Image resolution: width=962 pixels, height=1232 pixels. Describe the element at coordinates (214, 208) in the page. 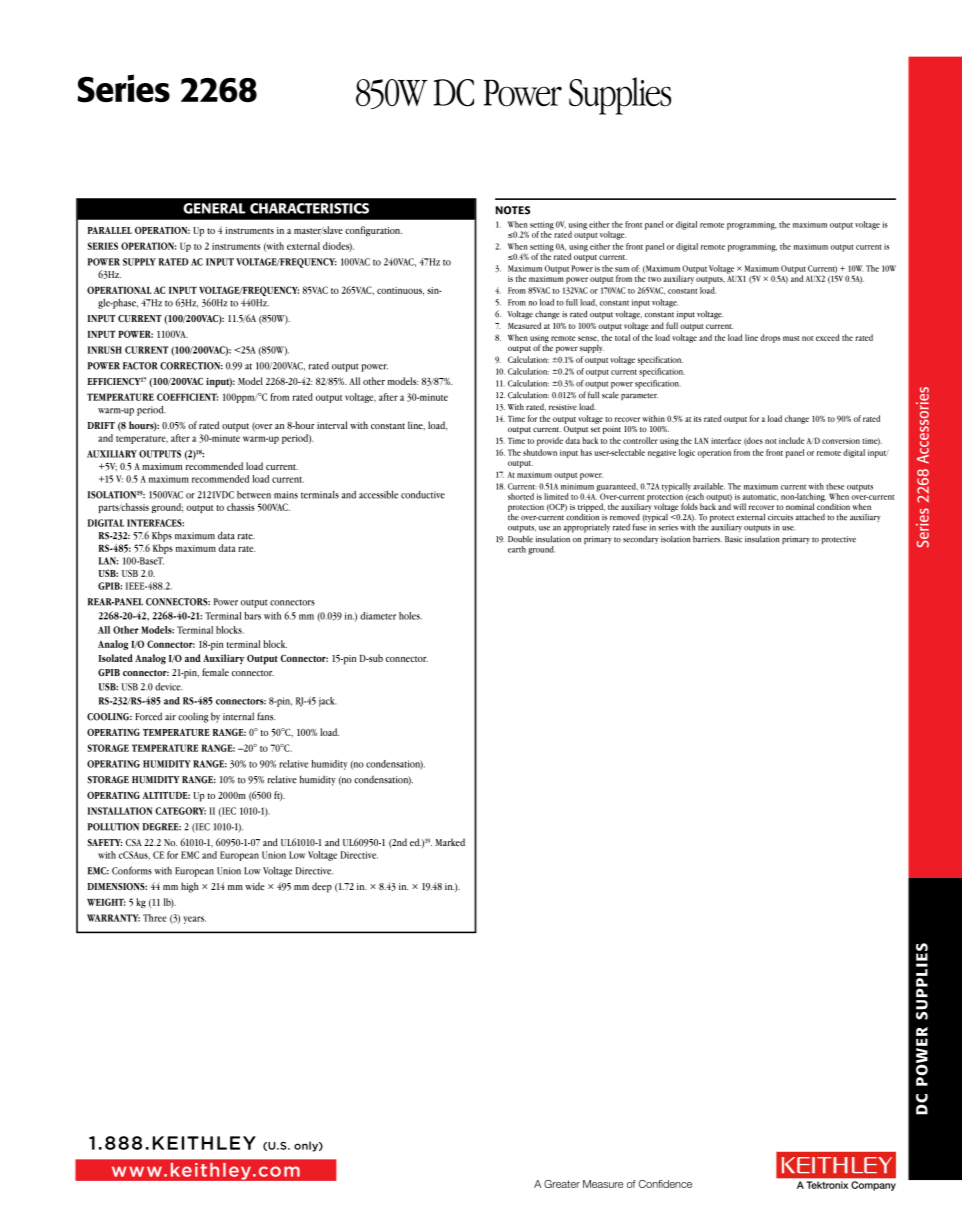

I see `GENERAL` at that location.
